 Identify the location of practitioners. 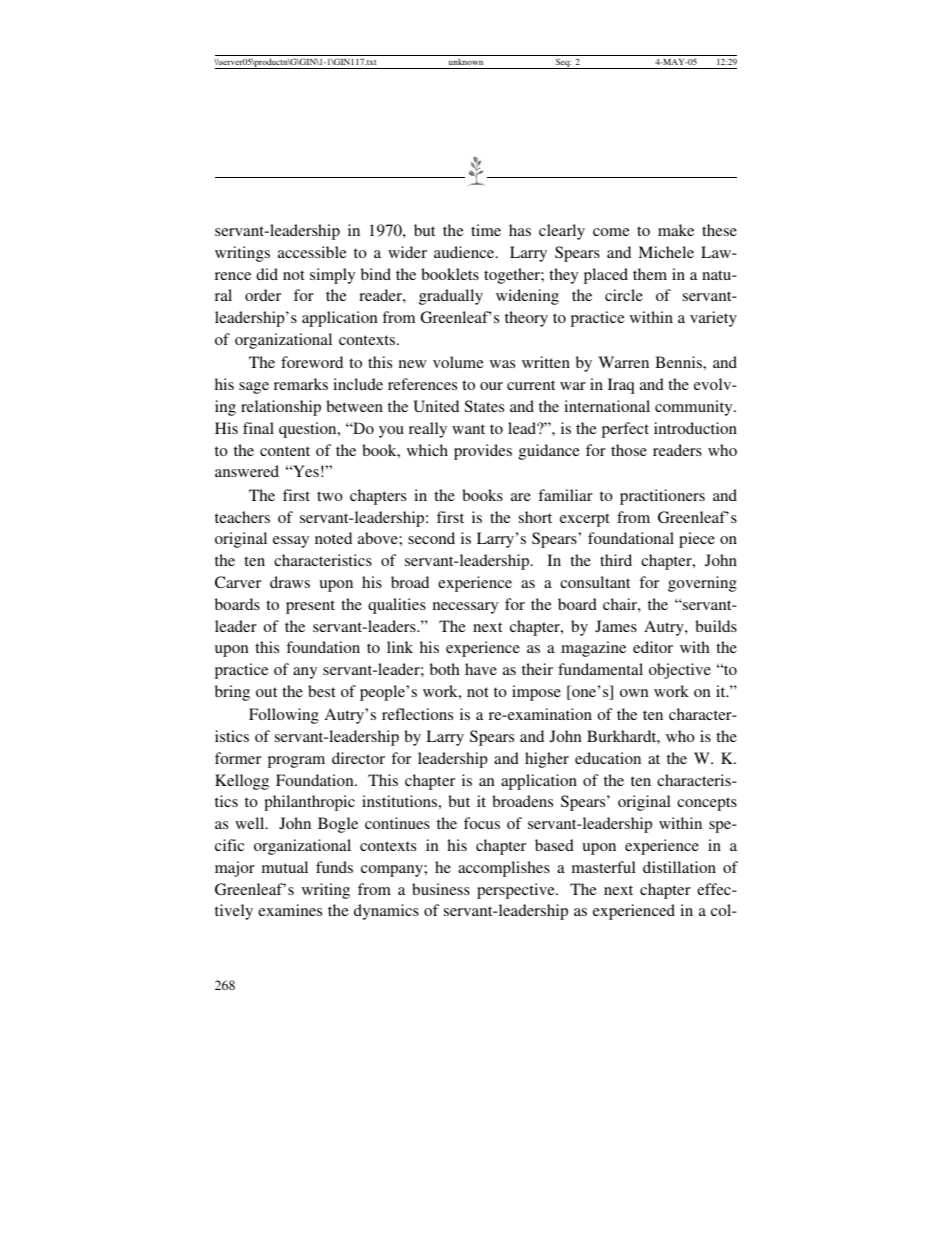
(662, 497).
